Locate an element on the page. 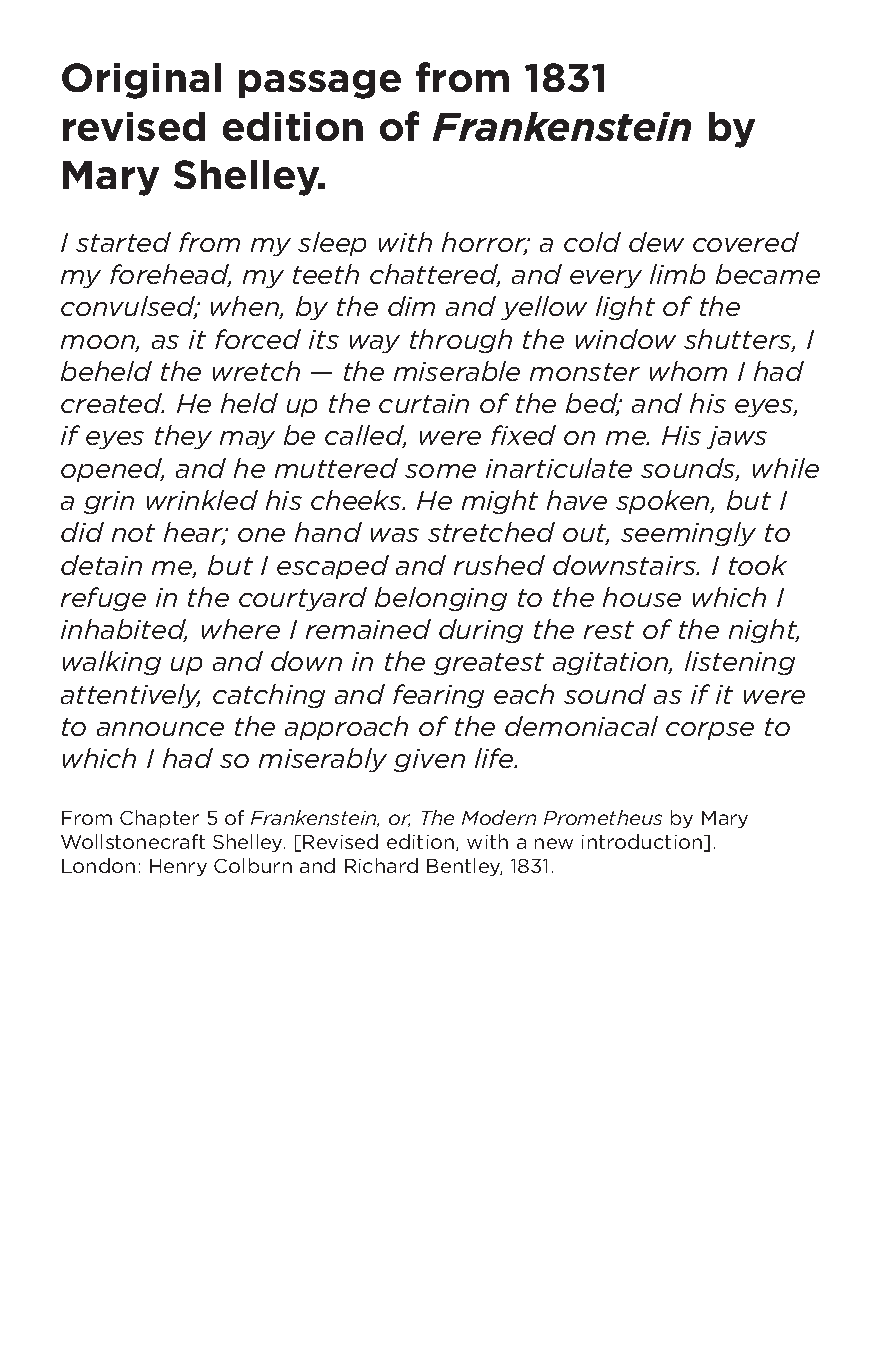 The image size is (887, 1372). was is located at coordinates (395, 535).
